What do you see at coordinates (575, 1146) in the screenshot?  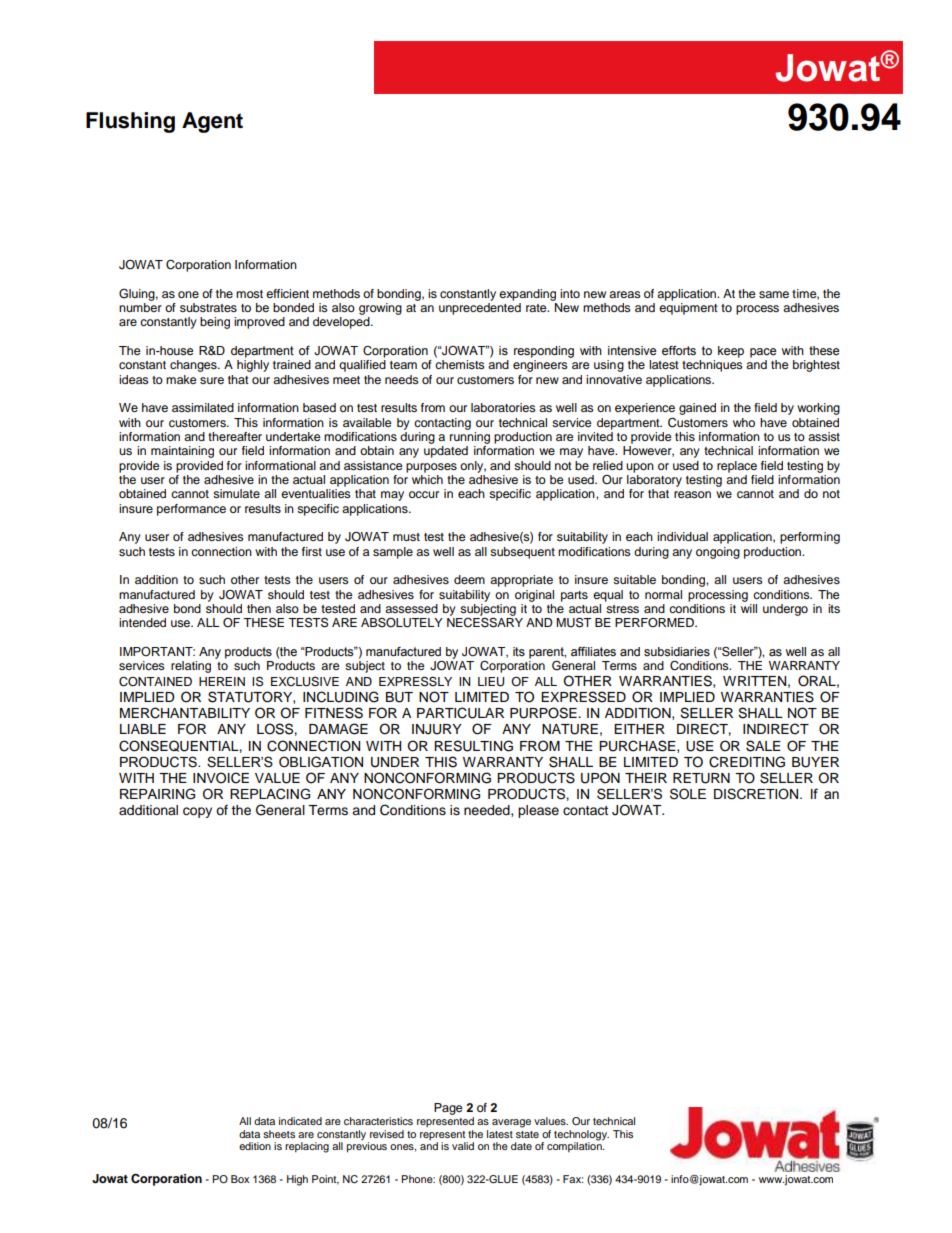 I see `compilation` at bounding box center [575, 1146].
